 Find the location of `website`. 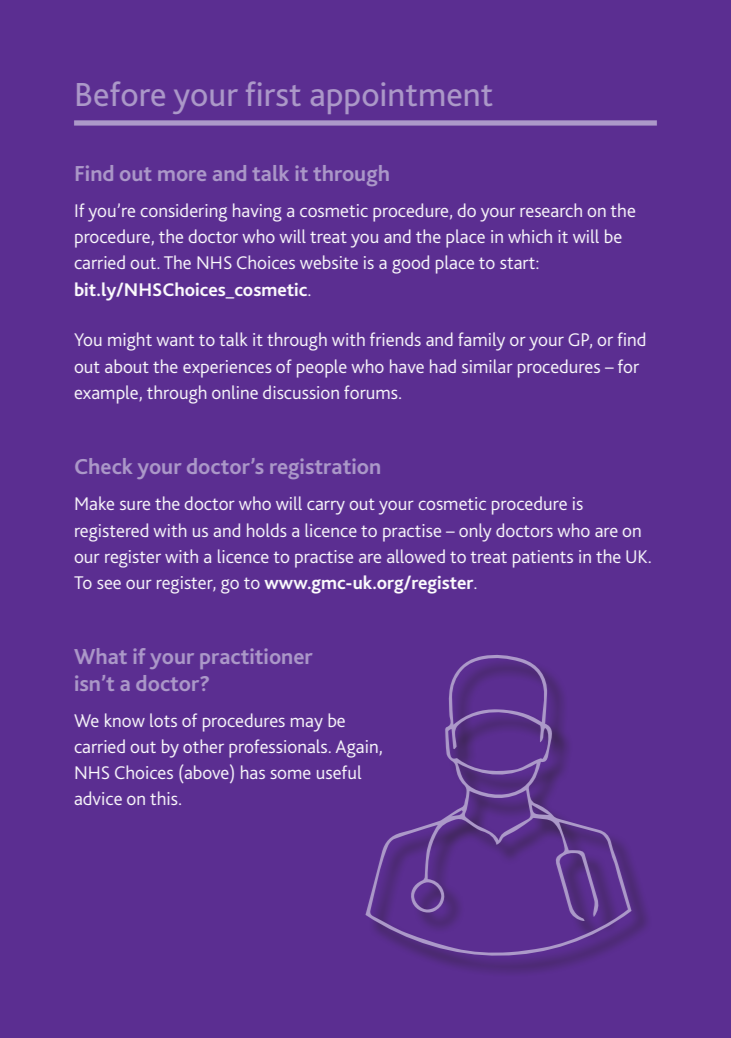

website is located at coordinates (329, 262).
